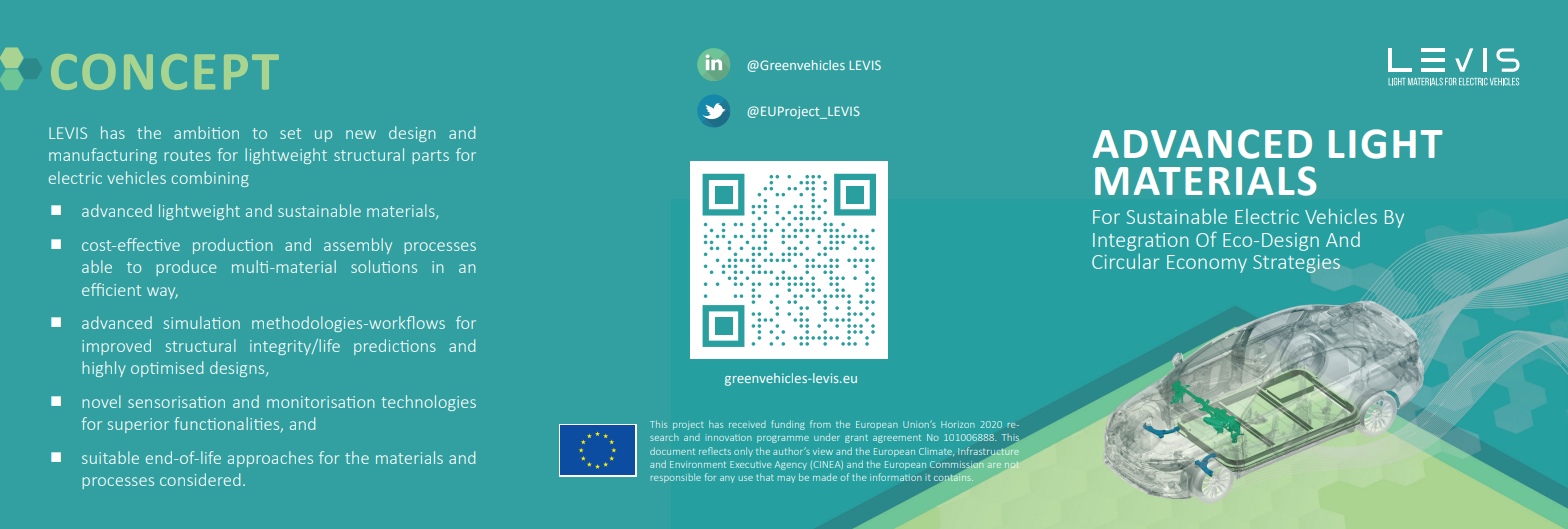 The width and height of the screenshot is (1568, 529). Describe the element at coordinates (430, 157) in the screenshot. I see `parts` at that location.
